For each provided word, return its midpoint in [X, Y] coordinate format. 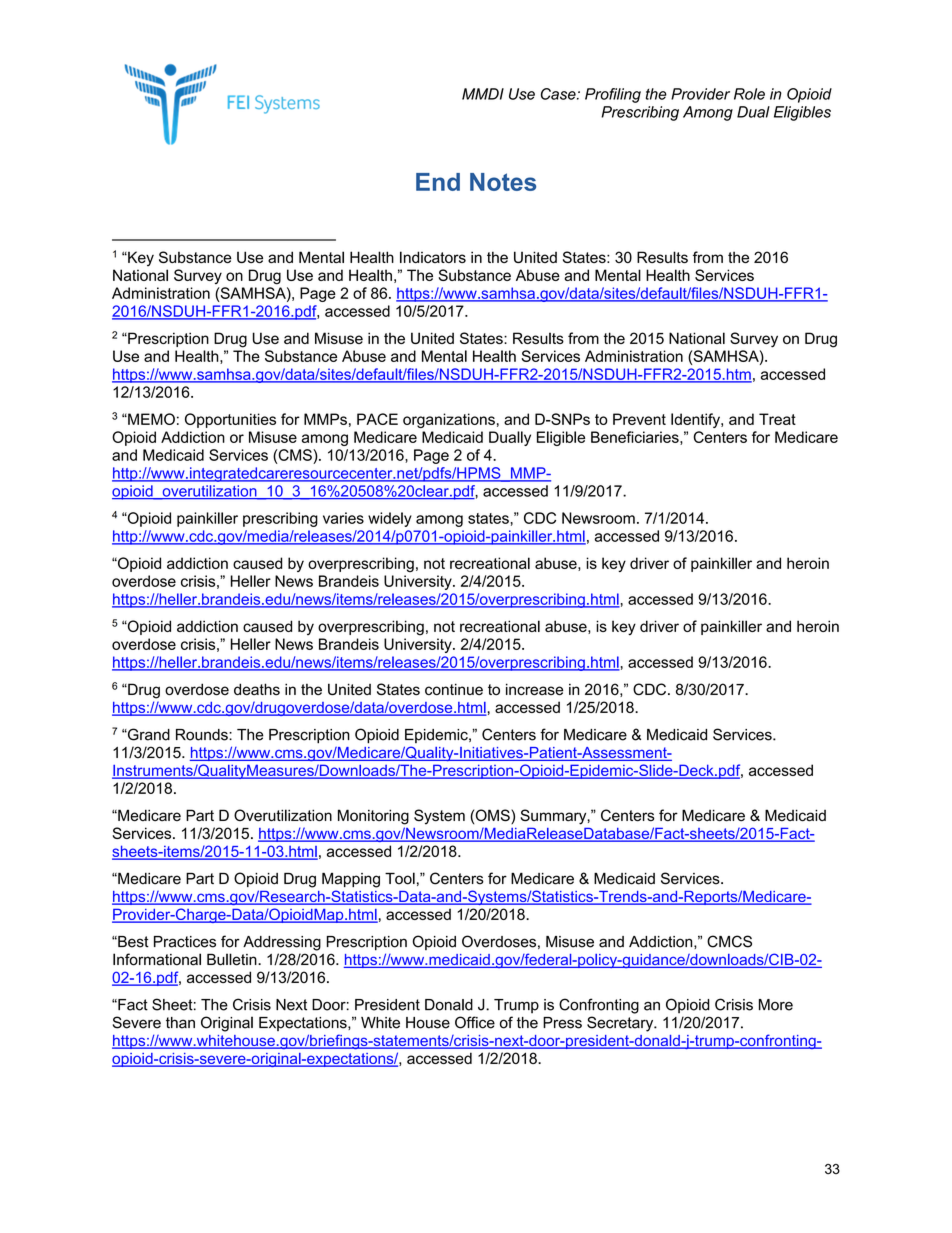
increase [534, 689]
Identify [696, 420]
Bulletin [233, 959]
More [776, 1005]
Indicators [433, 257]
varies [343, 518]
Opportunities [230, 420]
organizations [449, 420]
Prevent [639, 419]
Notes [503, 182]
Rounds [203, 735]
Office [475, 1022]
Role [749, 94]
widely [390, 519]
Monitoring [373, 817]
